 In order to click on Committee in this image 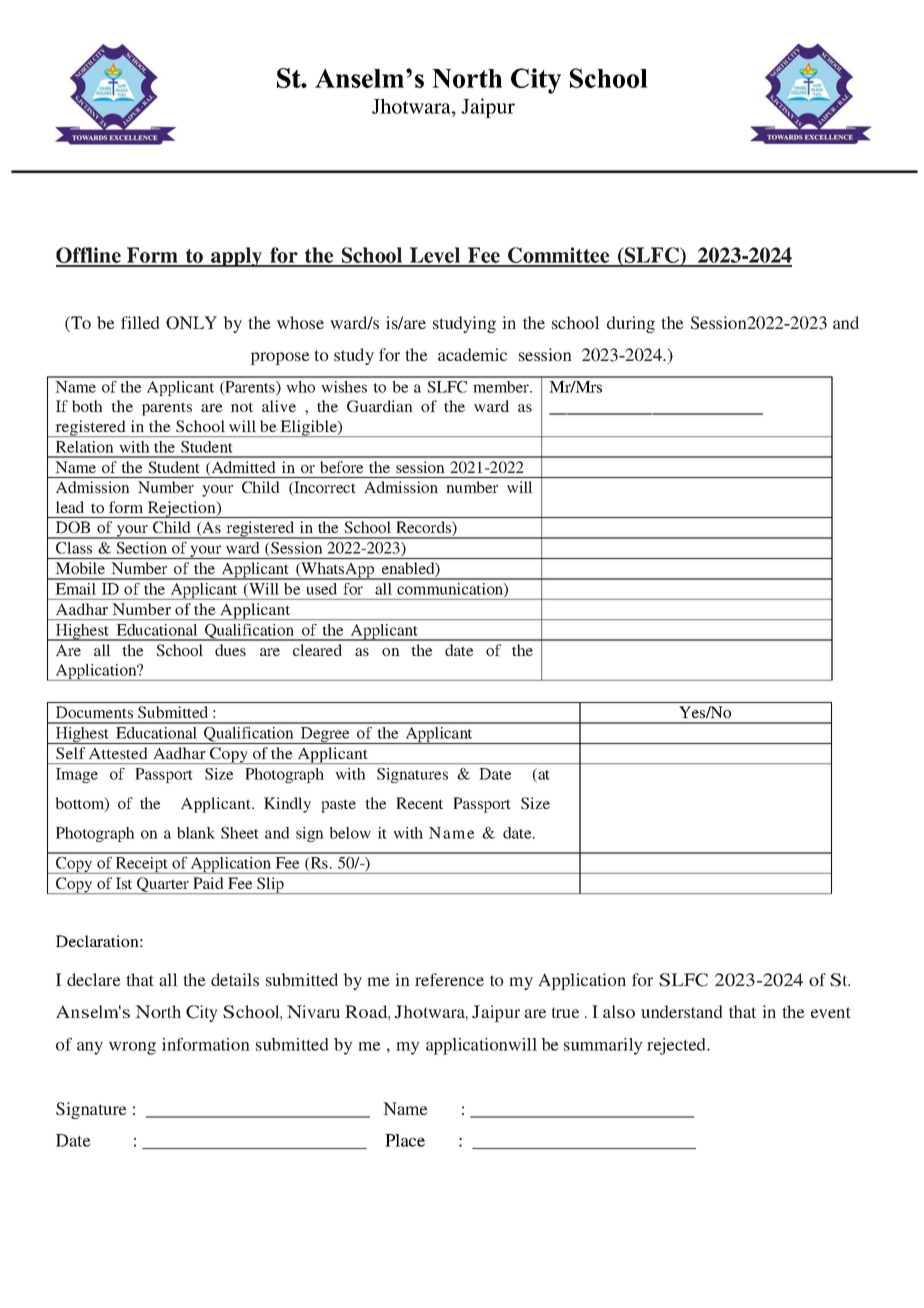, I will do `click(559, 256)`.
